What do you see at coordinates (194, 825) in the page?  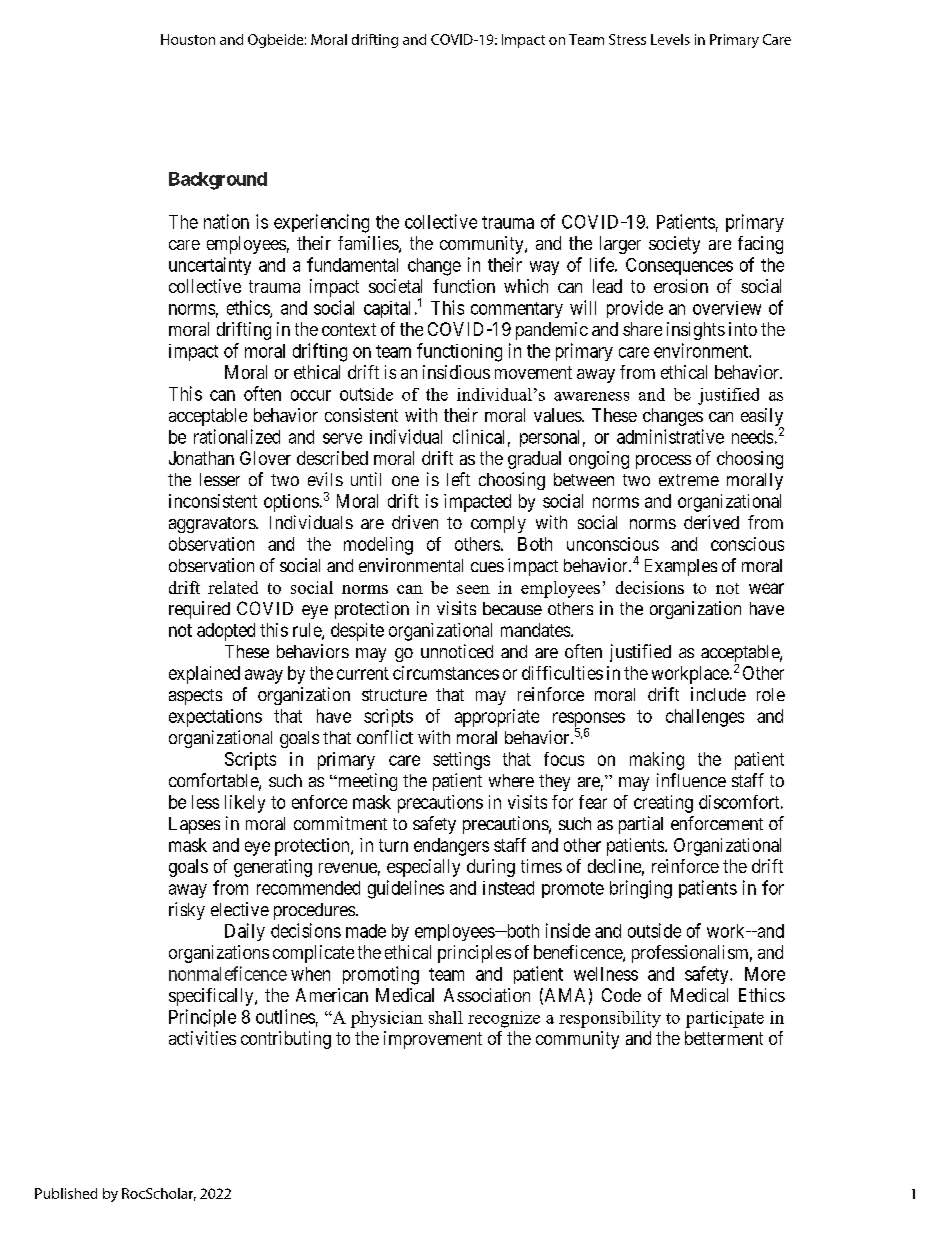 I see `Lapses` at bounding box center [194, 825].
